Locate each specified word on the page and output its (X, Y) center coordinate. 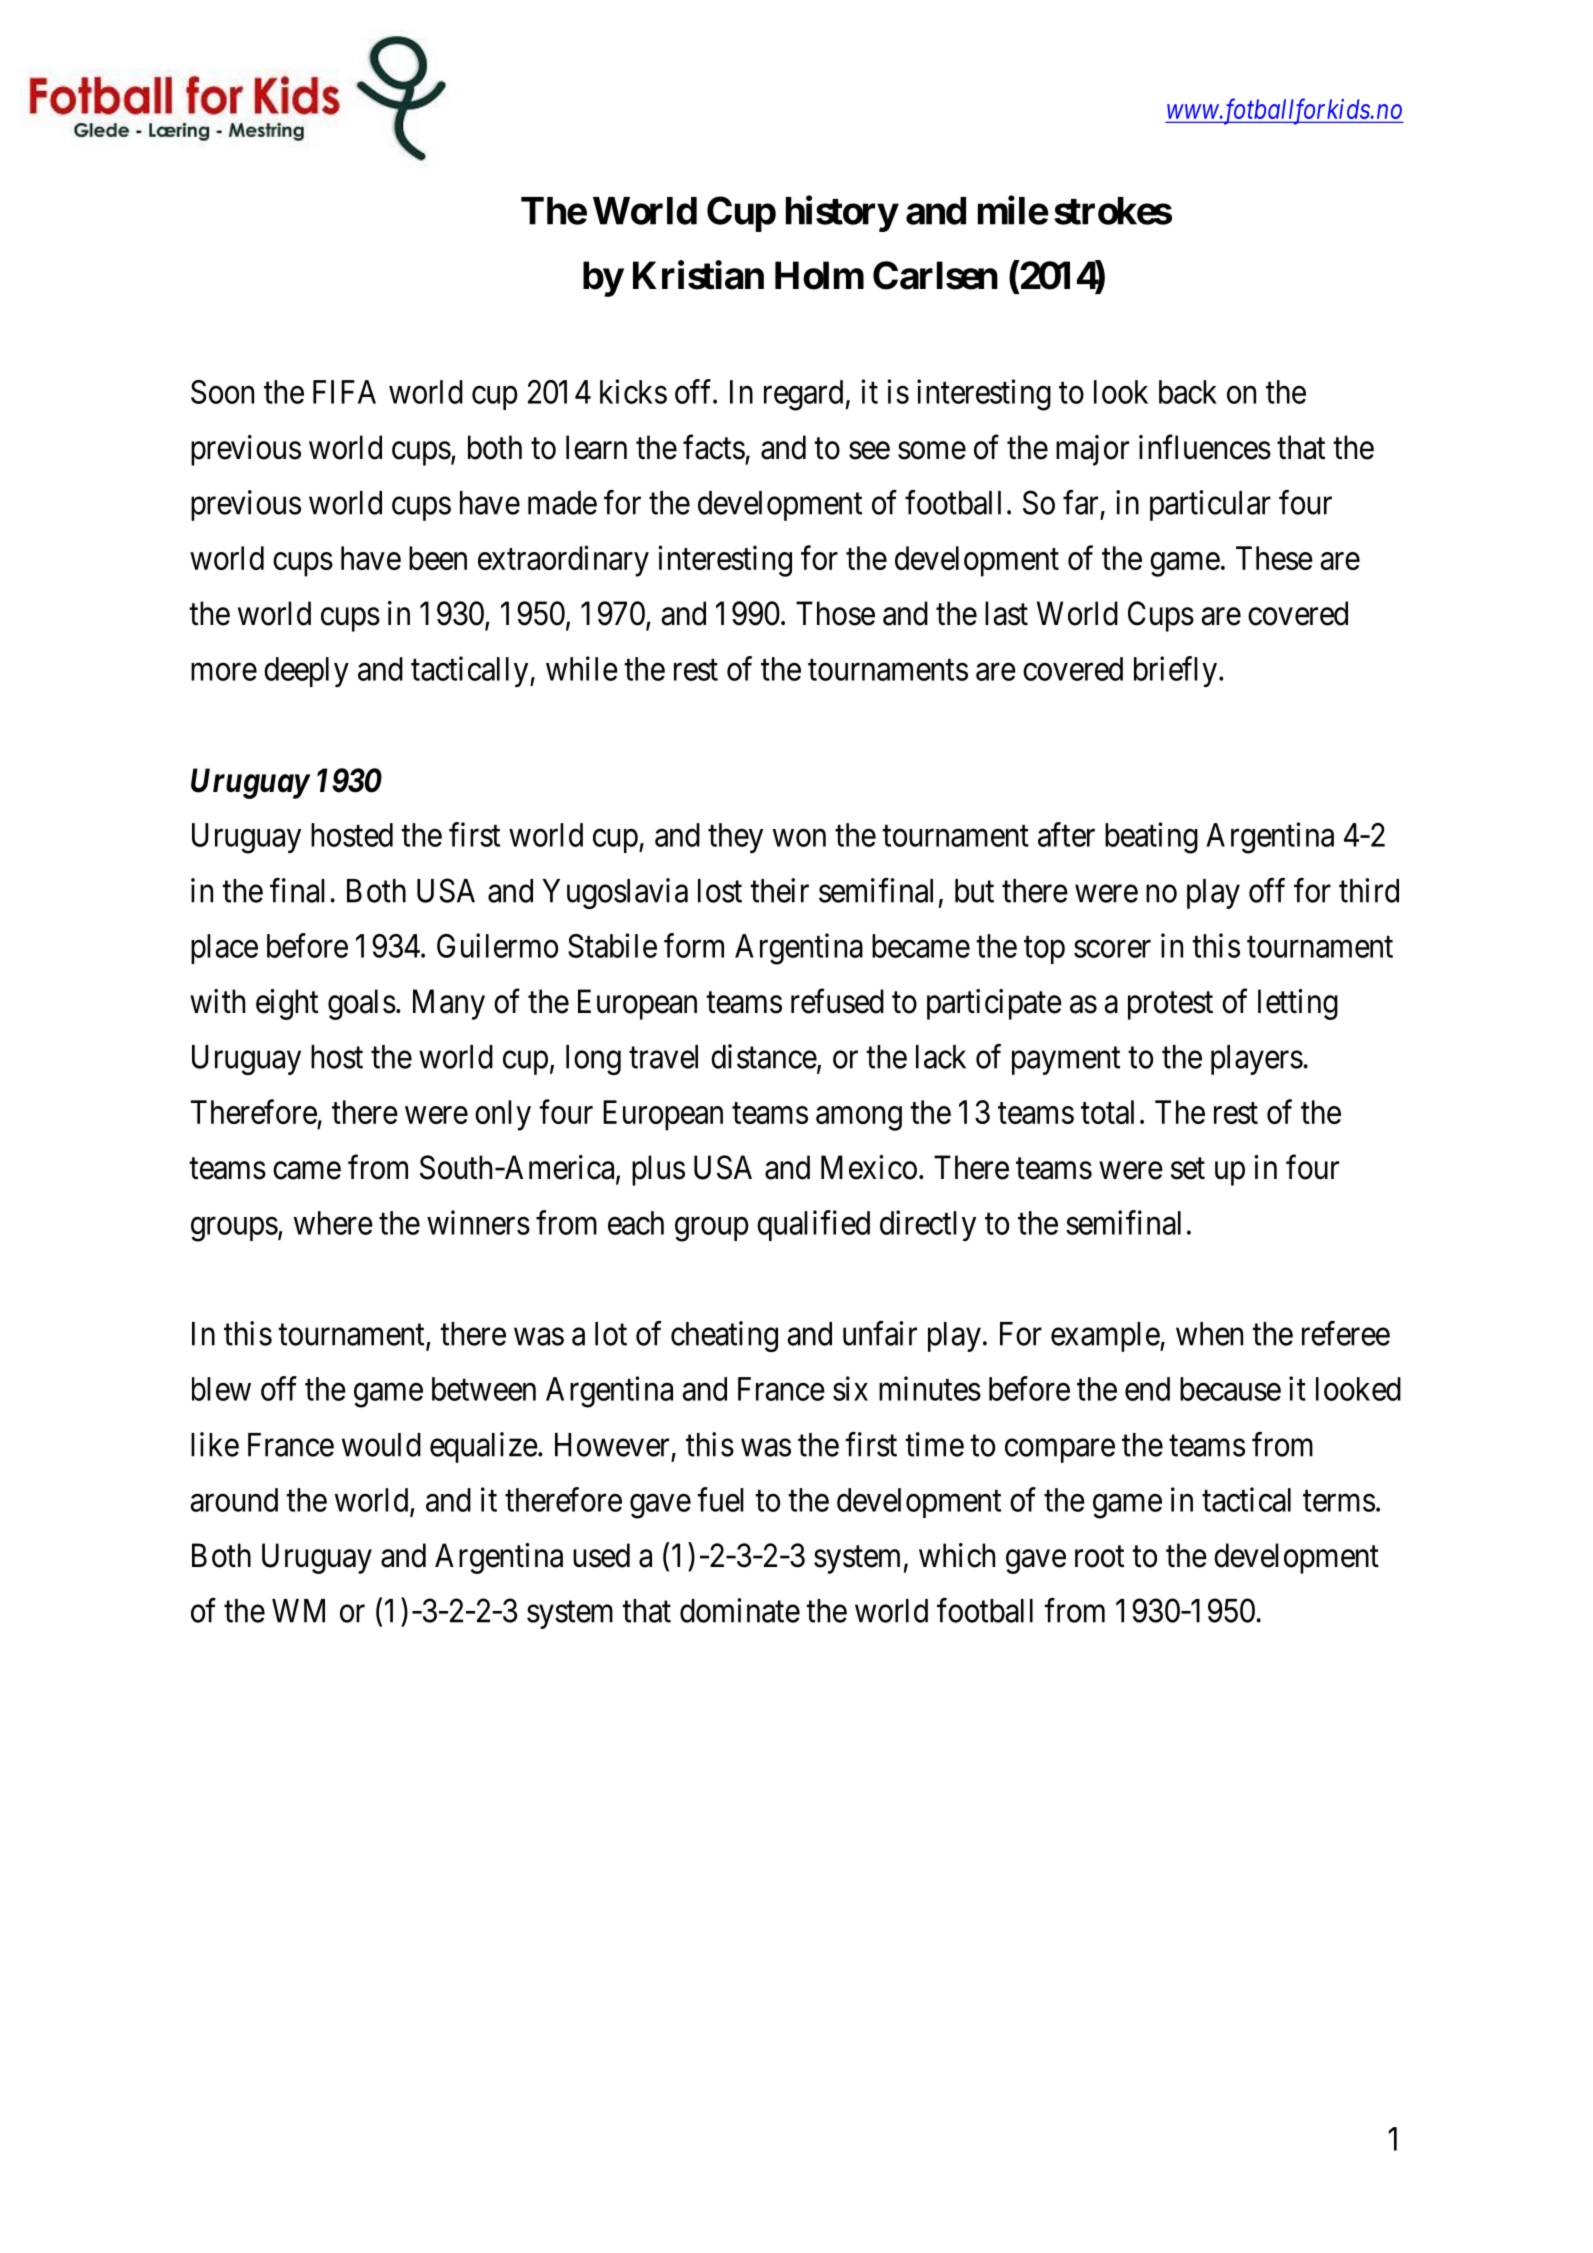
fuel (720, 1499)
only (503, 1115)
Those (835, 613)
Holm (819, 275)
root (1099, 1557)
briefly (1175, 671)
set (1188, 1169)
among (859, 1119)
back (1188, 392)
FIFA (344, 392)
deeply (306, 672)
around (234, 1500)
